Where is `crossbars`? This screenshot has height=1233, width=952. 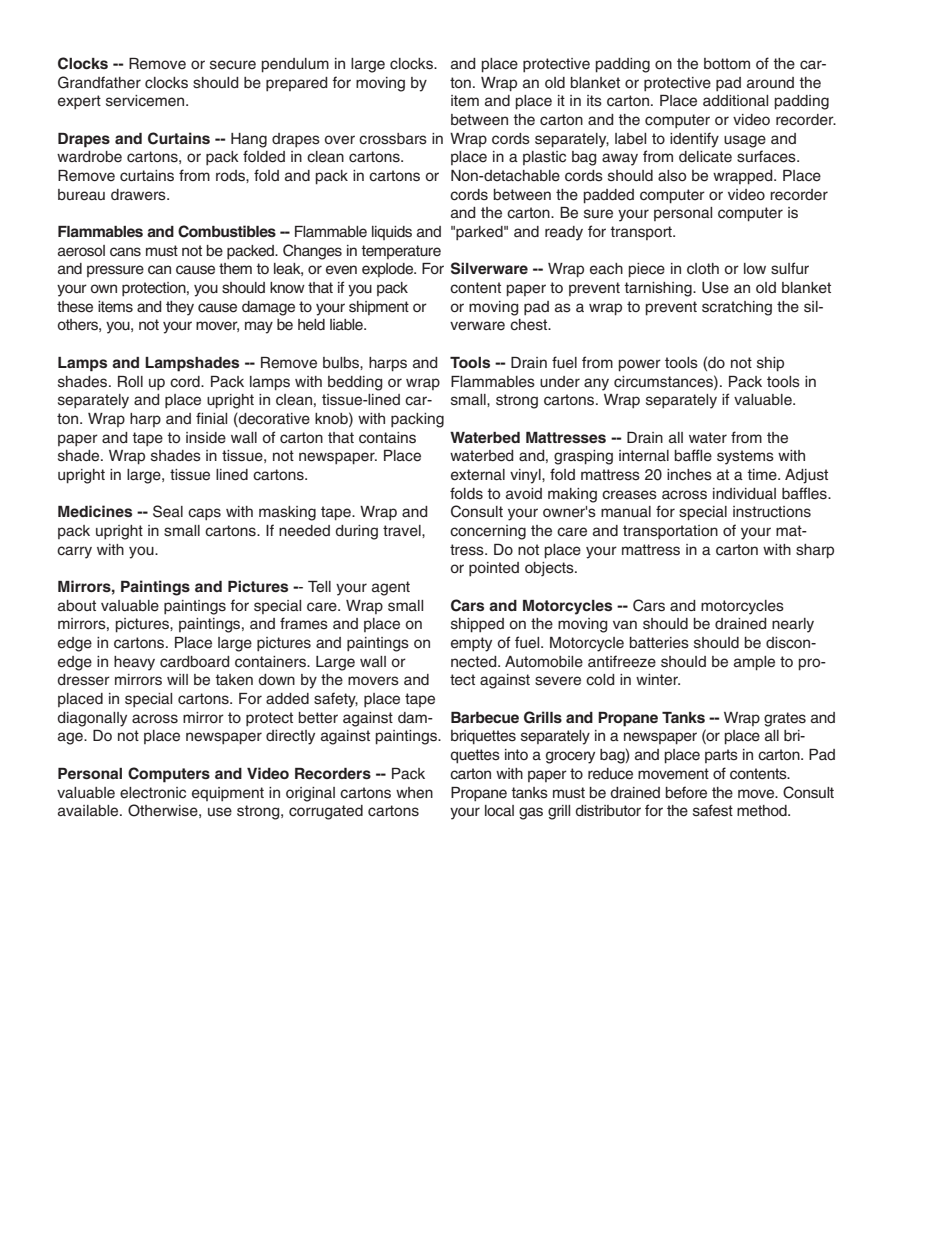
crossbars is located at coordinates (393, 139).
